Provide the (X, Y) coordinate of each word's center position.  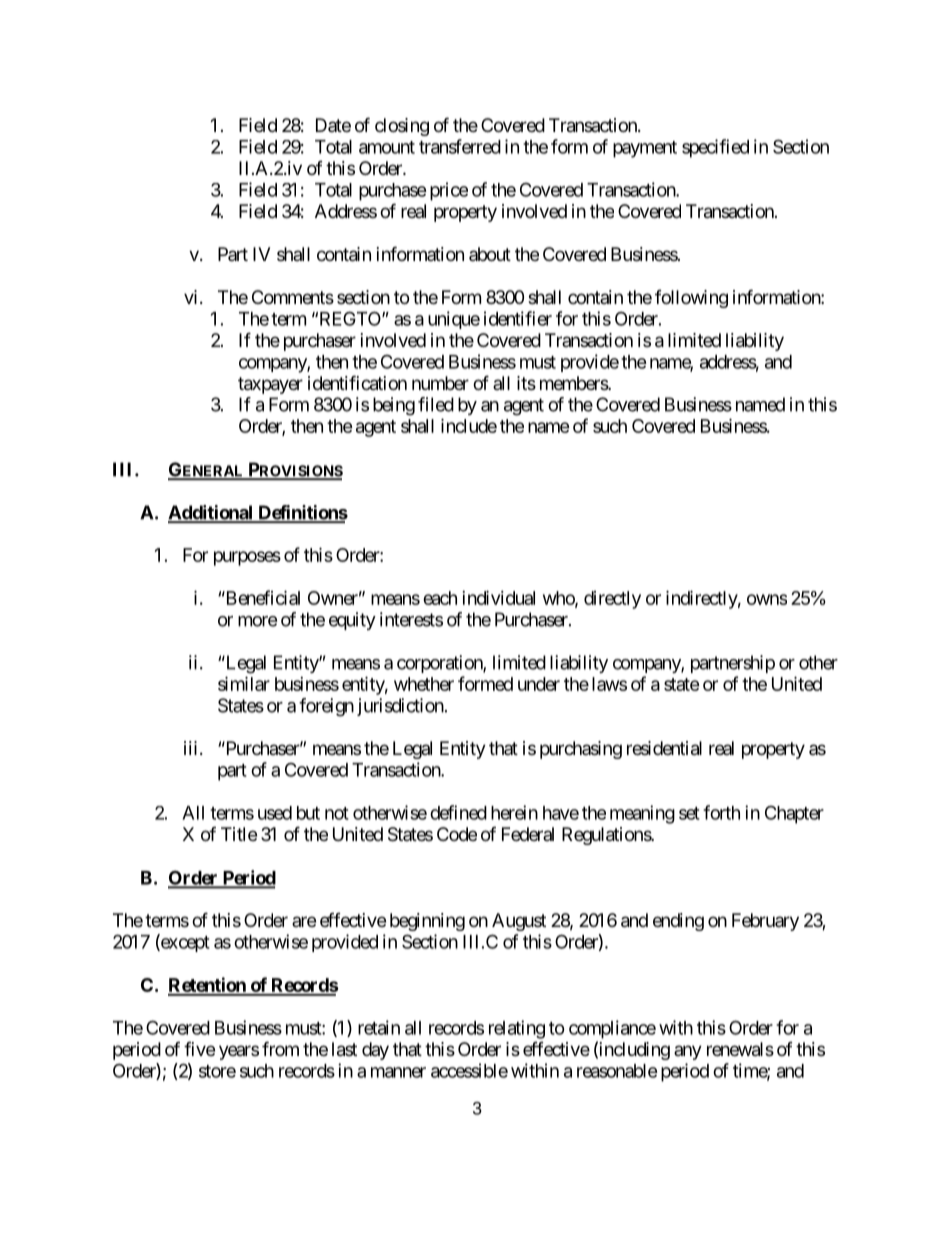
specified (715, 148)
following (691, 299)
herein (514, 812)
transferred (460, 146)
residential (664, 748)
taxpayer (270, 385)
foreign (326, 707)
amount (387, 147)
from (280, 1048)
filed (436, 404)
